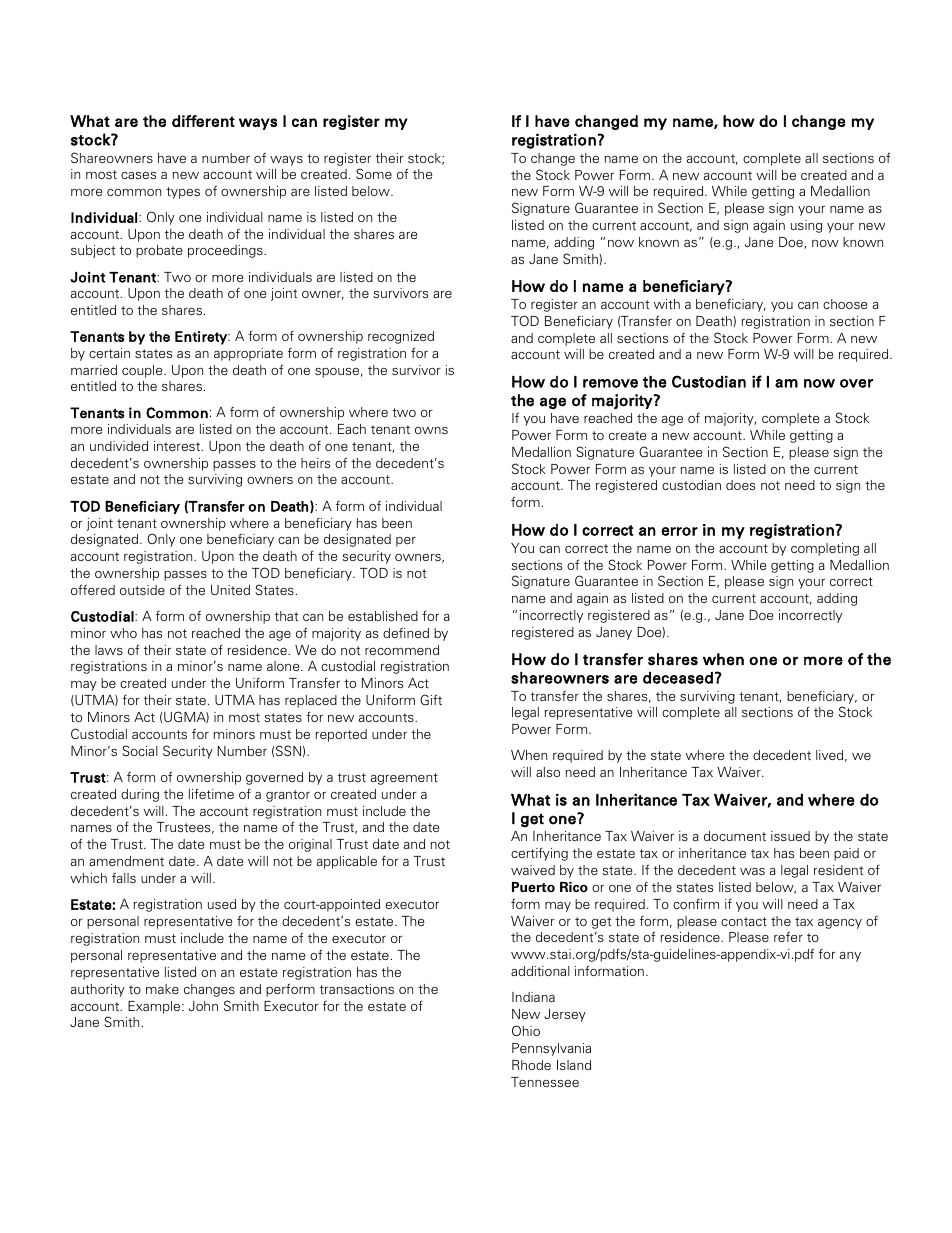 The image size is (952, 1233). I want to click on outside, so click(142, 590).
